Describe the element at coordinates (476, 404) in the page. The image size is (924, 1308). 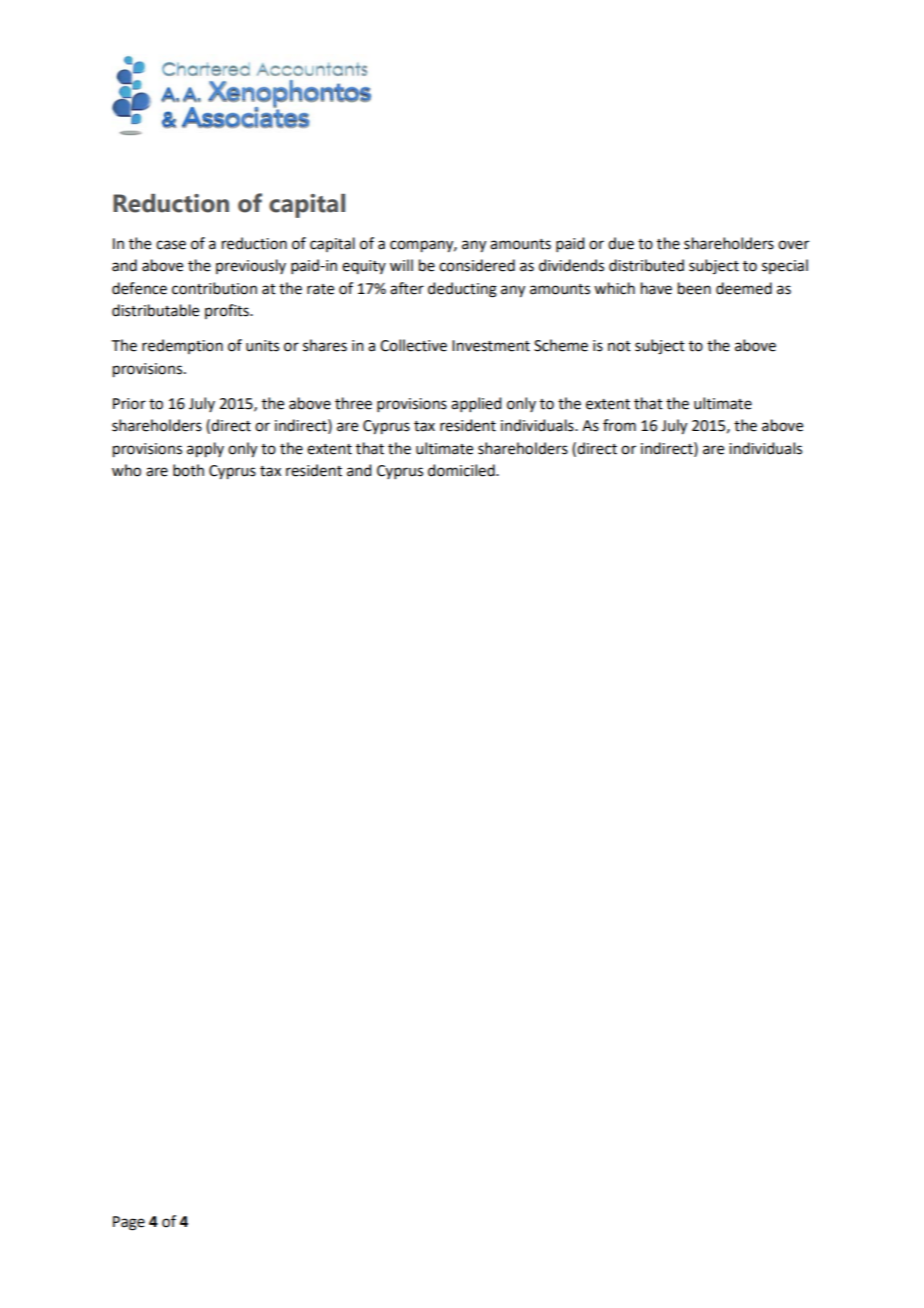
I see `applied` at that location.
